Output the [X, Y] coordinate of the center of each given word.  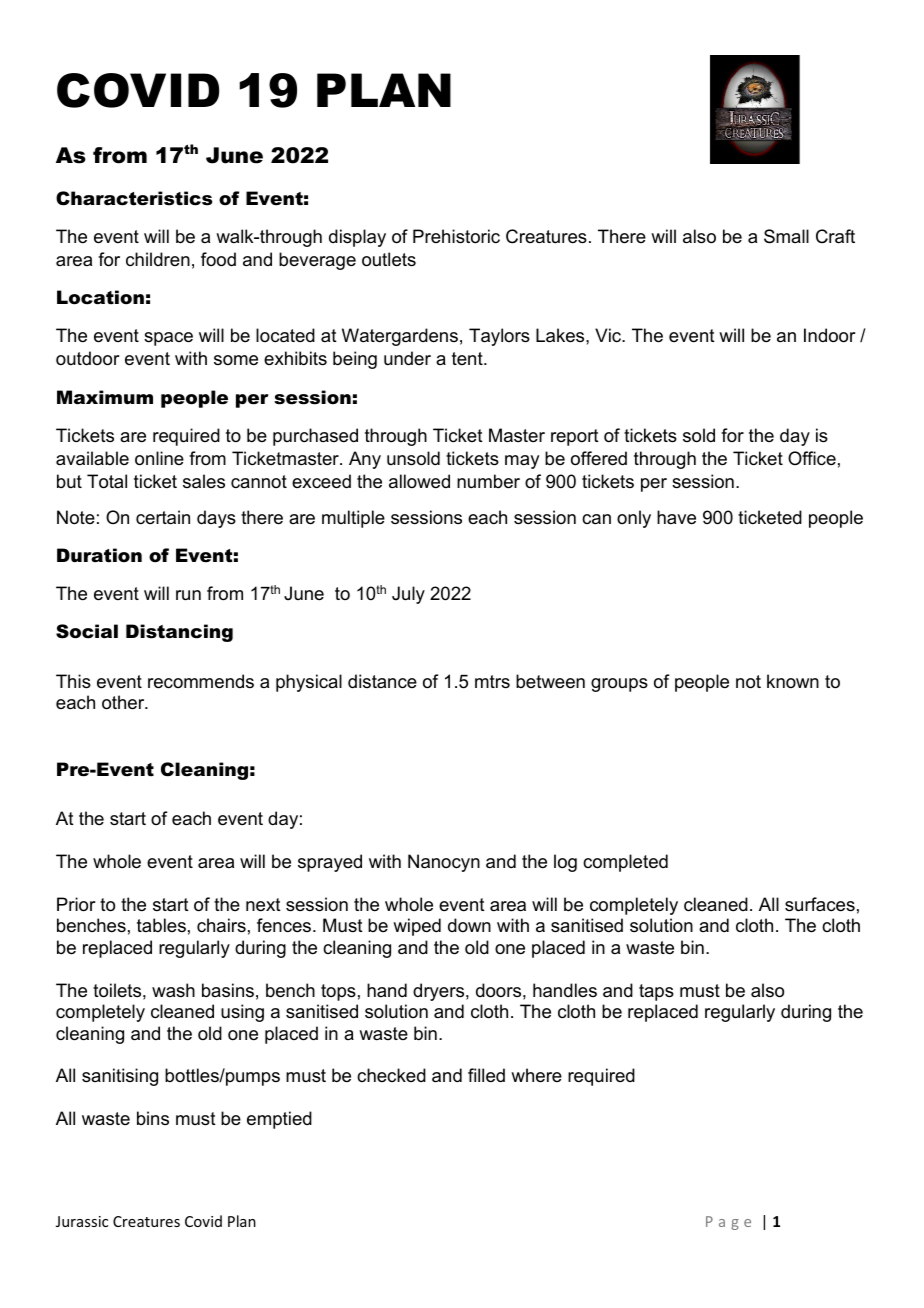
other [124, 702]
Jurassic [82, 1221]
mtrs [492, 681]
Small [786, 236]
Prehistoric [456, 236]
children [158, 259]
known [793, 681]
